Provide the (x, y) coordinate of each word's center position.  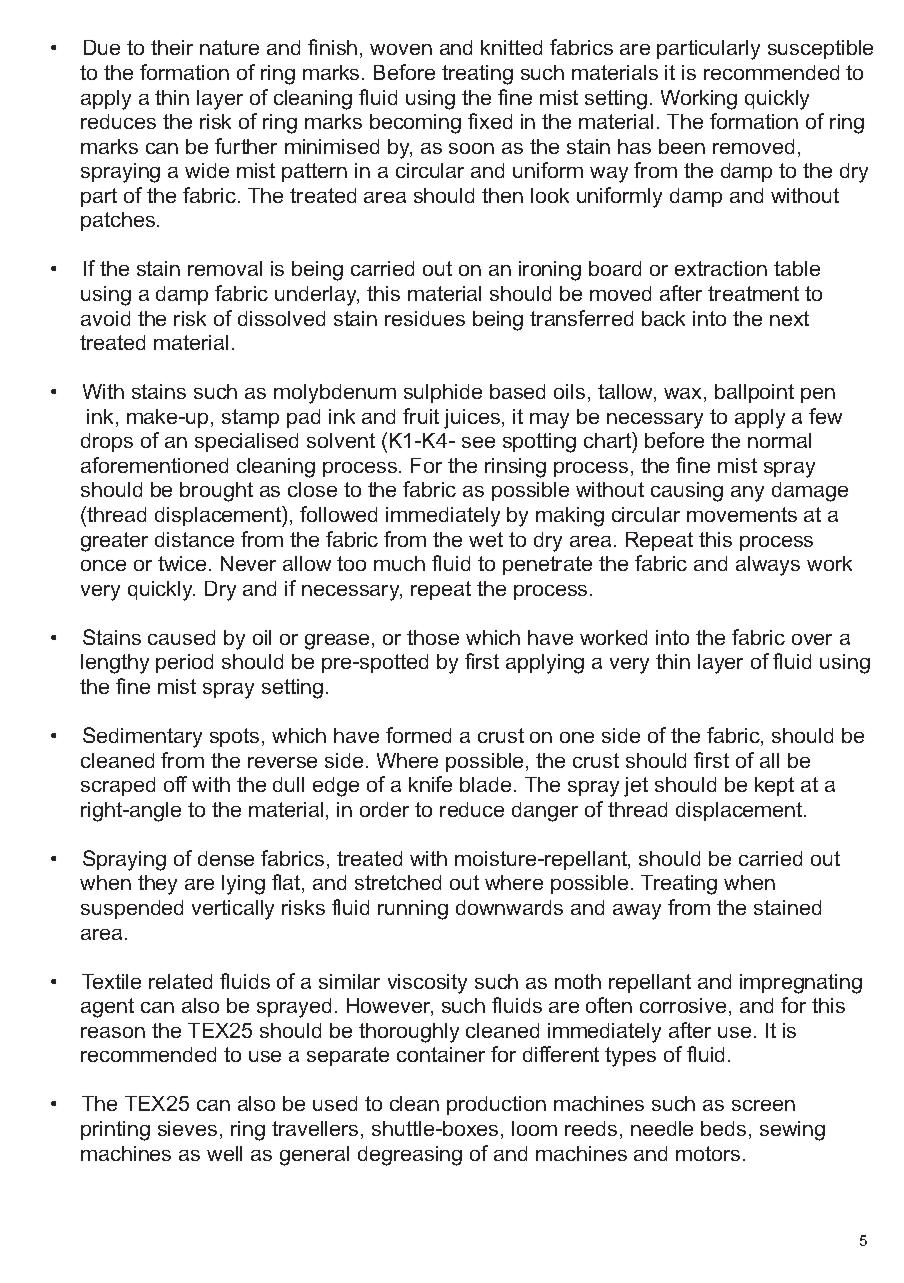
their (172, 47)
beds (723, 1128)
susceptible (820, 49)
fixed (490, 121)
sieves (187, 1128)
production (496, 1105)
